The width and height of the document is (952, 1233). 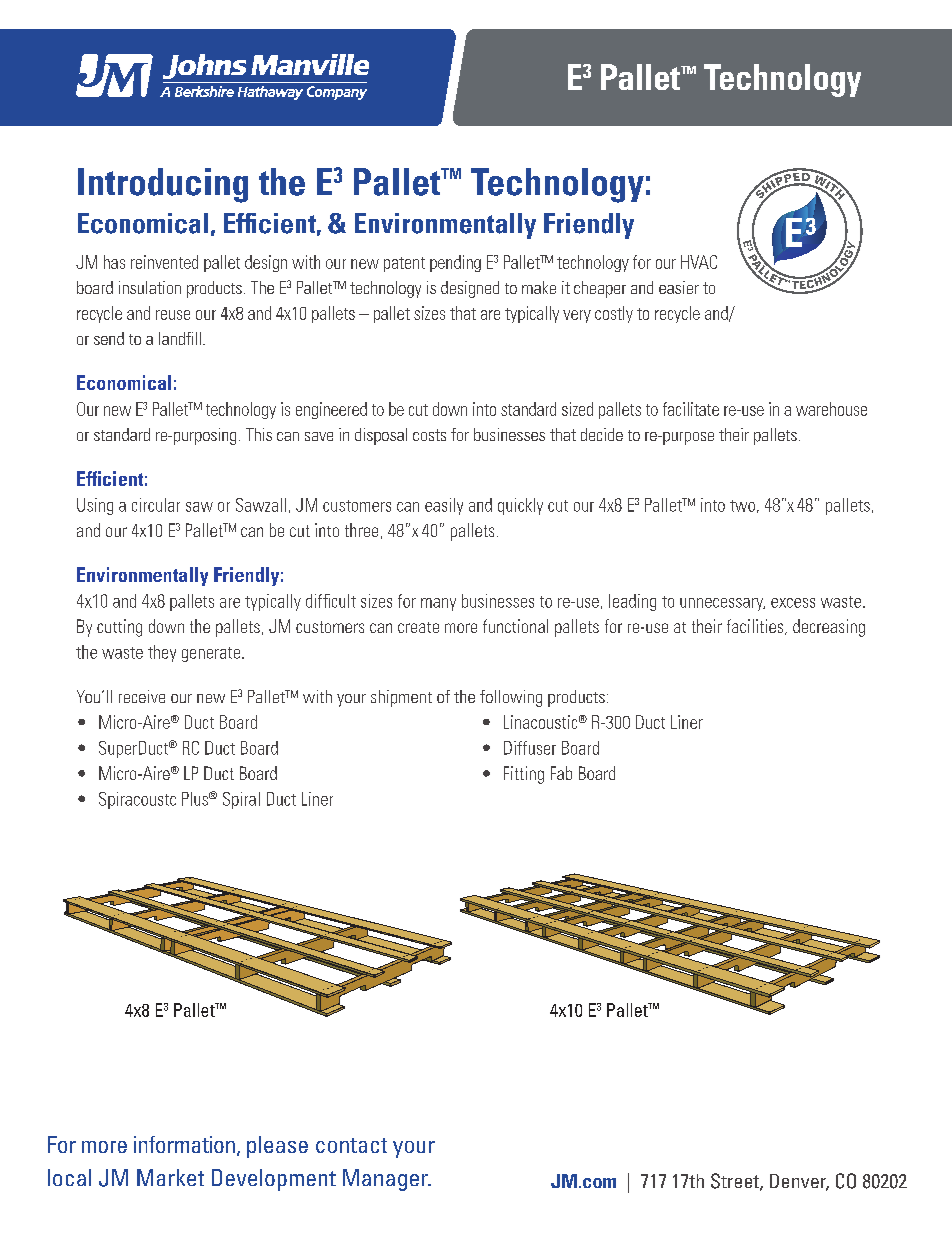 I want to click on costs, so click(x=429, y=435).
